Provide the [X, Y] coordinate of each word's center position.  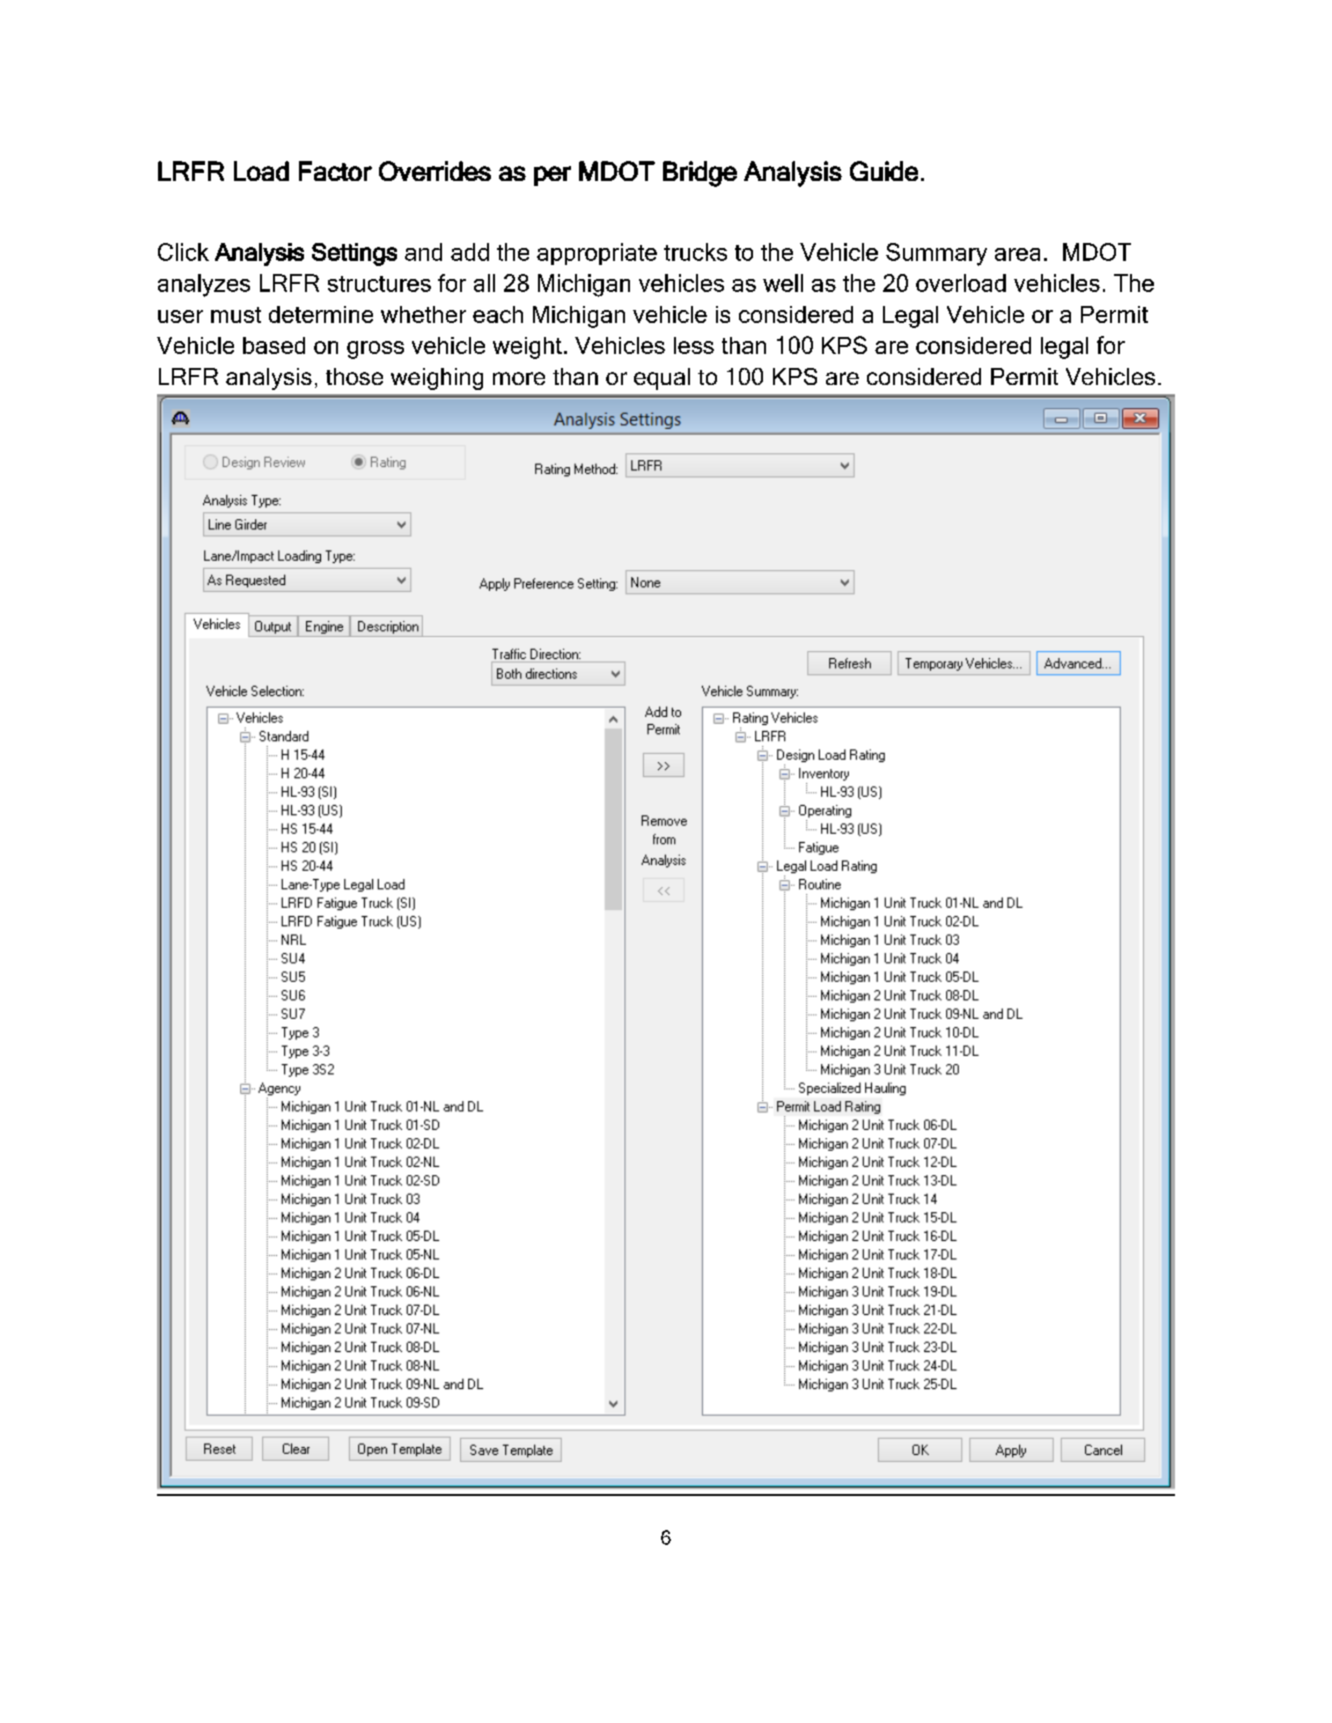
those [354, 376]
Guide [884, 171]
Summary [936, 254]
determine [321, 314]
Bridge [700, 174]
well [783, 283]
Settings [354, 254]
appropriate [597, 254]
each [498, 314]
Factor [335, 171]
